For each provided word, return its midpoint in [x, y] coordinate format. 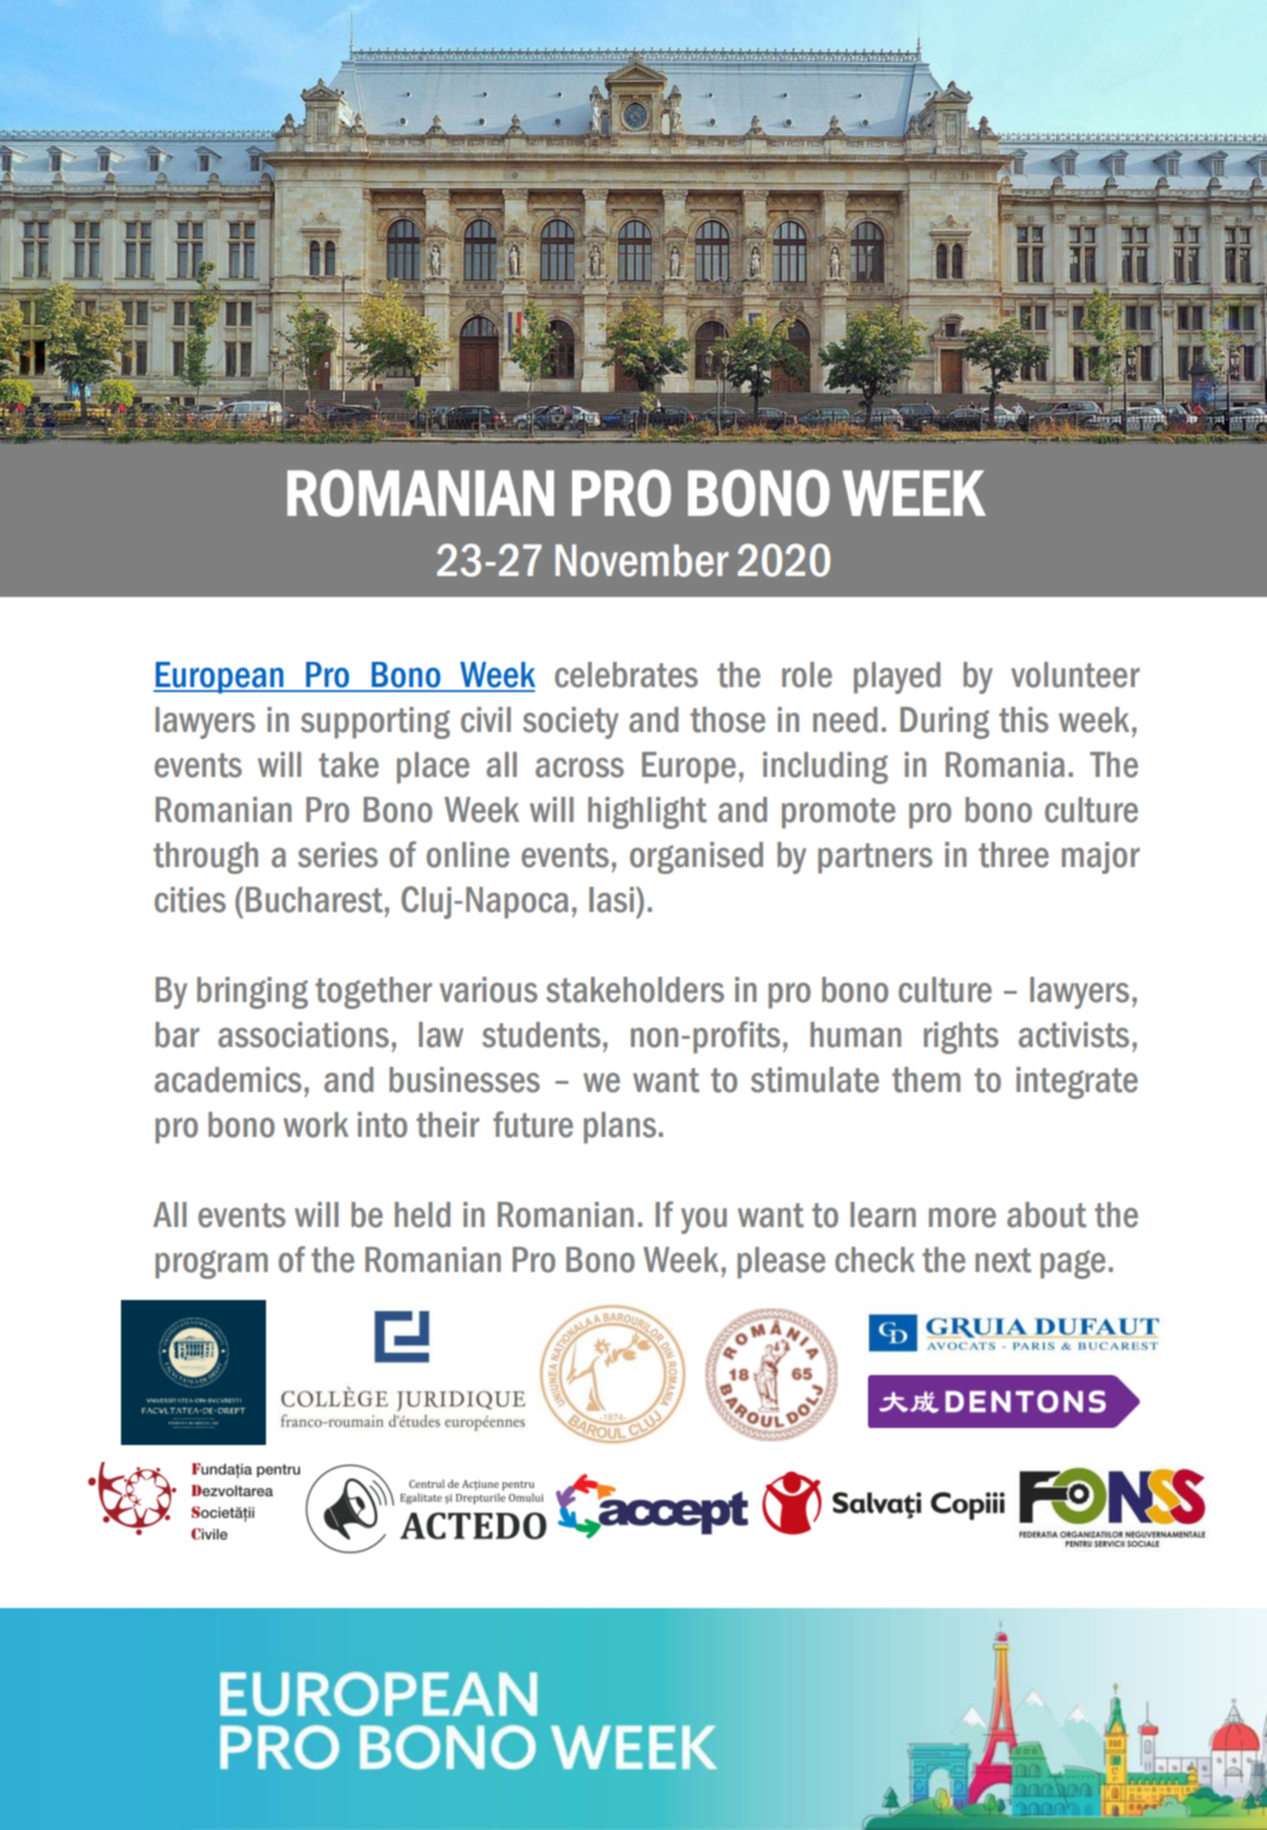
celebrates [626, 675]
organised [696, 858]
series [338, 855]
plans [620, 1128]
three [1014, 855]
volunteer [1075, 675]
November [642, 560]
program [211, 1264]
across [580, 768]
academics [228, 1080]
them [926, 1080]
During [944, 723]
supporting [375, 723]
